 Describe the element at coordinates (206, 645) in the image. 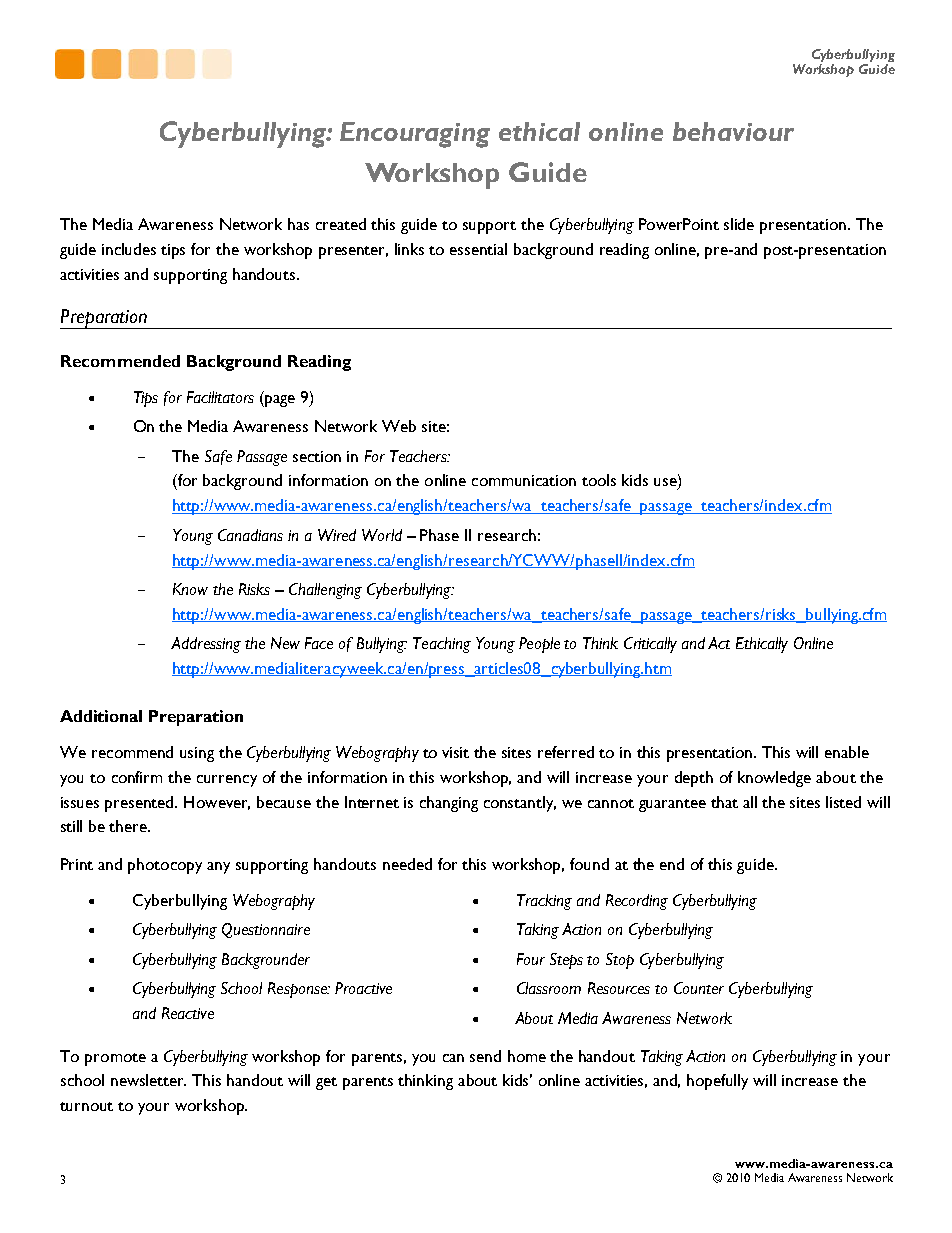

I see `Addressing` at that location.
